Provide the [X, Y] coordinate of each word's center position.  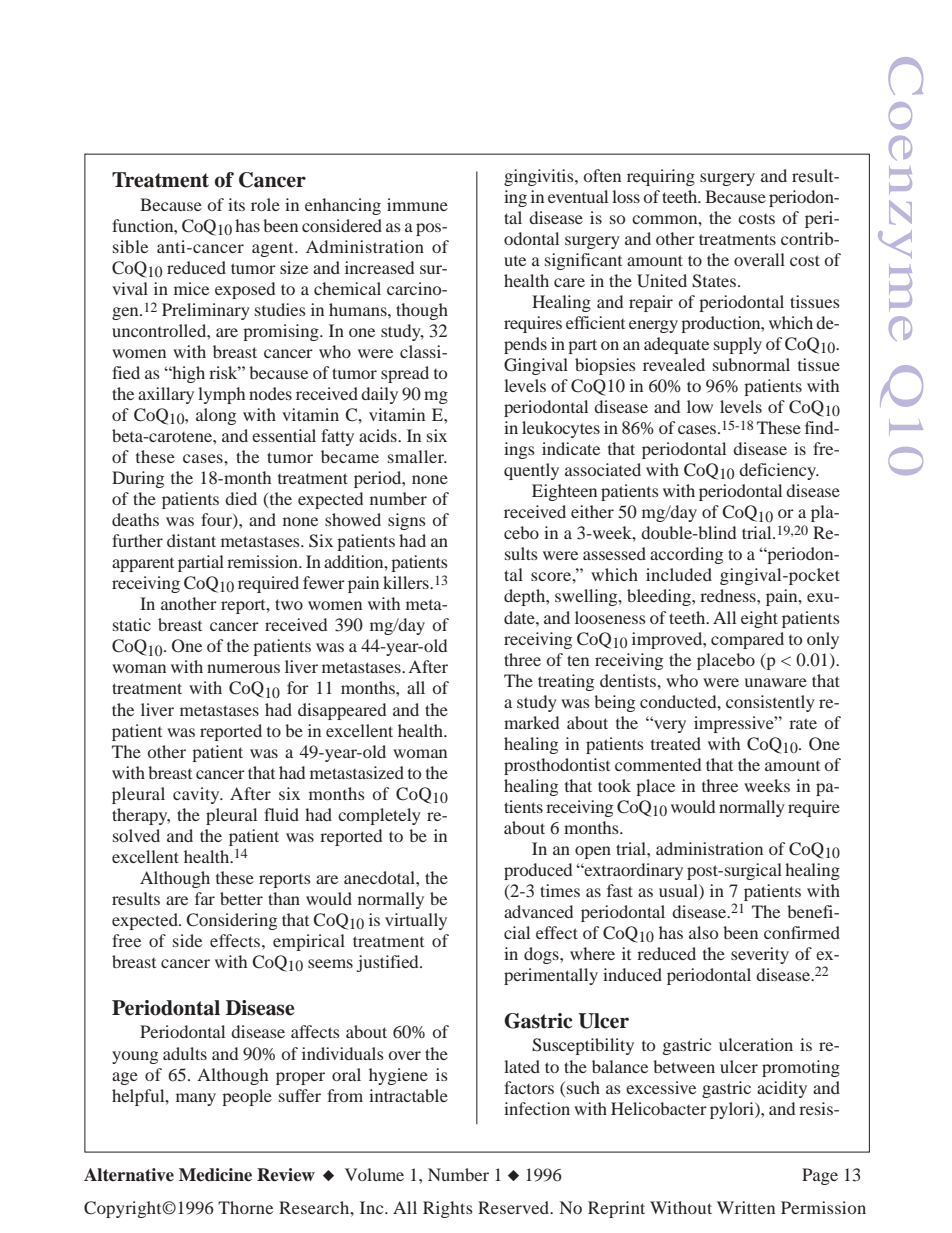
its [236, 204]
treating [566, 682]
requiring [661, 177]
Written [746, 1207]
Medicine [215, 1175]
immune [417, 204]
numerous [243, 668]
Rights [448, 1209]
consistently [770, 703]
